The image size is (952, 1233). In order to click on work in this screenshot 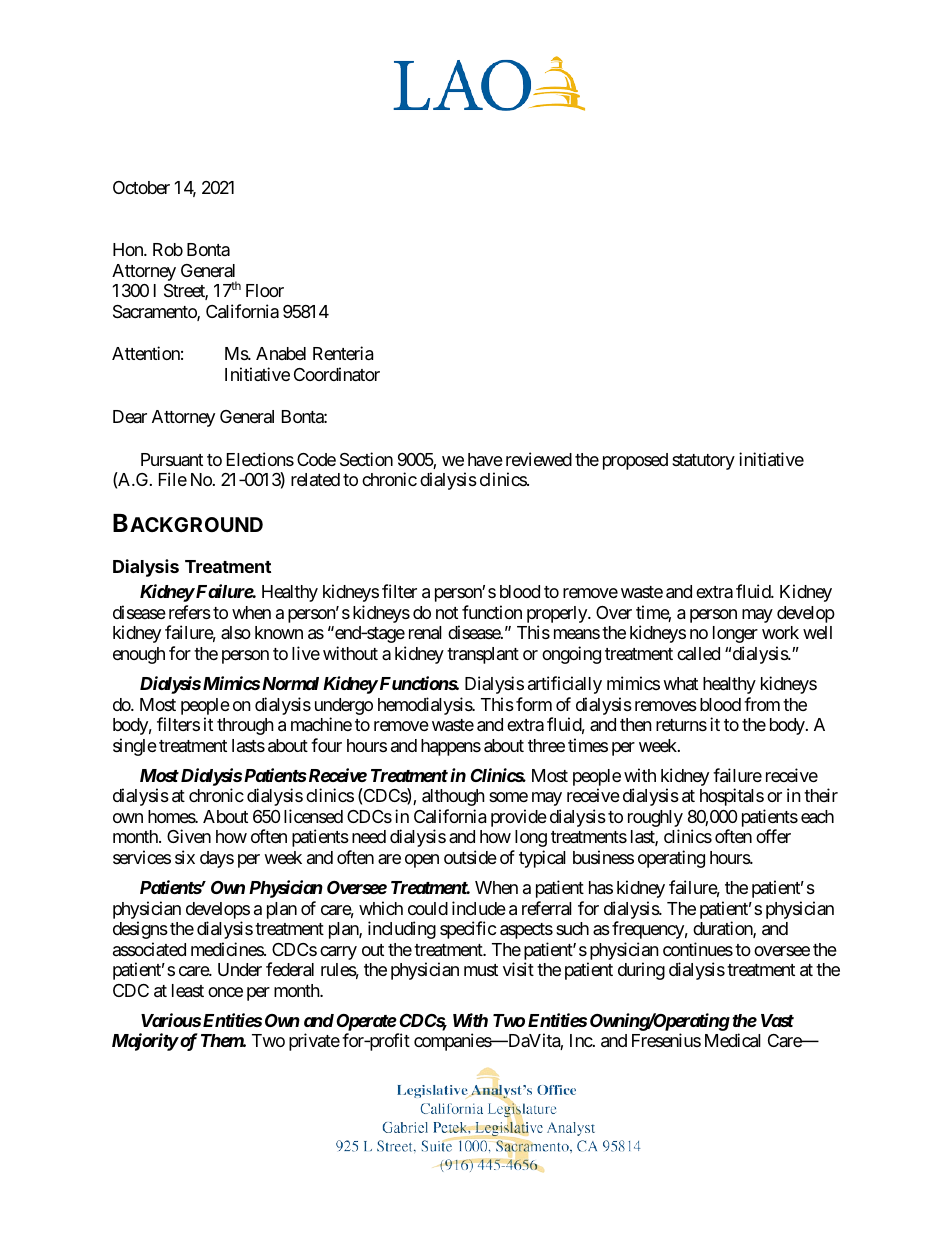, I will do `click(780, 632)`.
